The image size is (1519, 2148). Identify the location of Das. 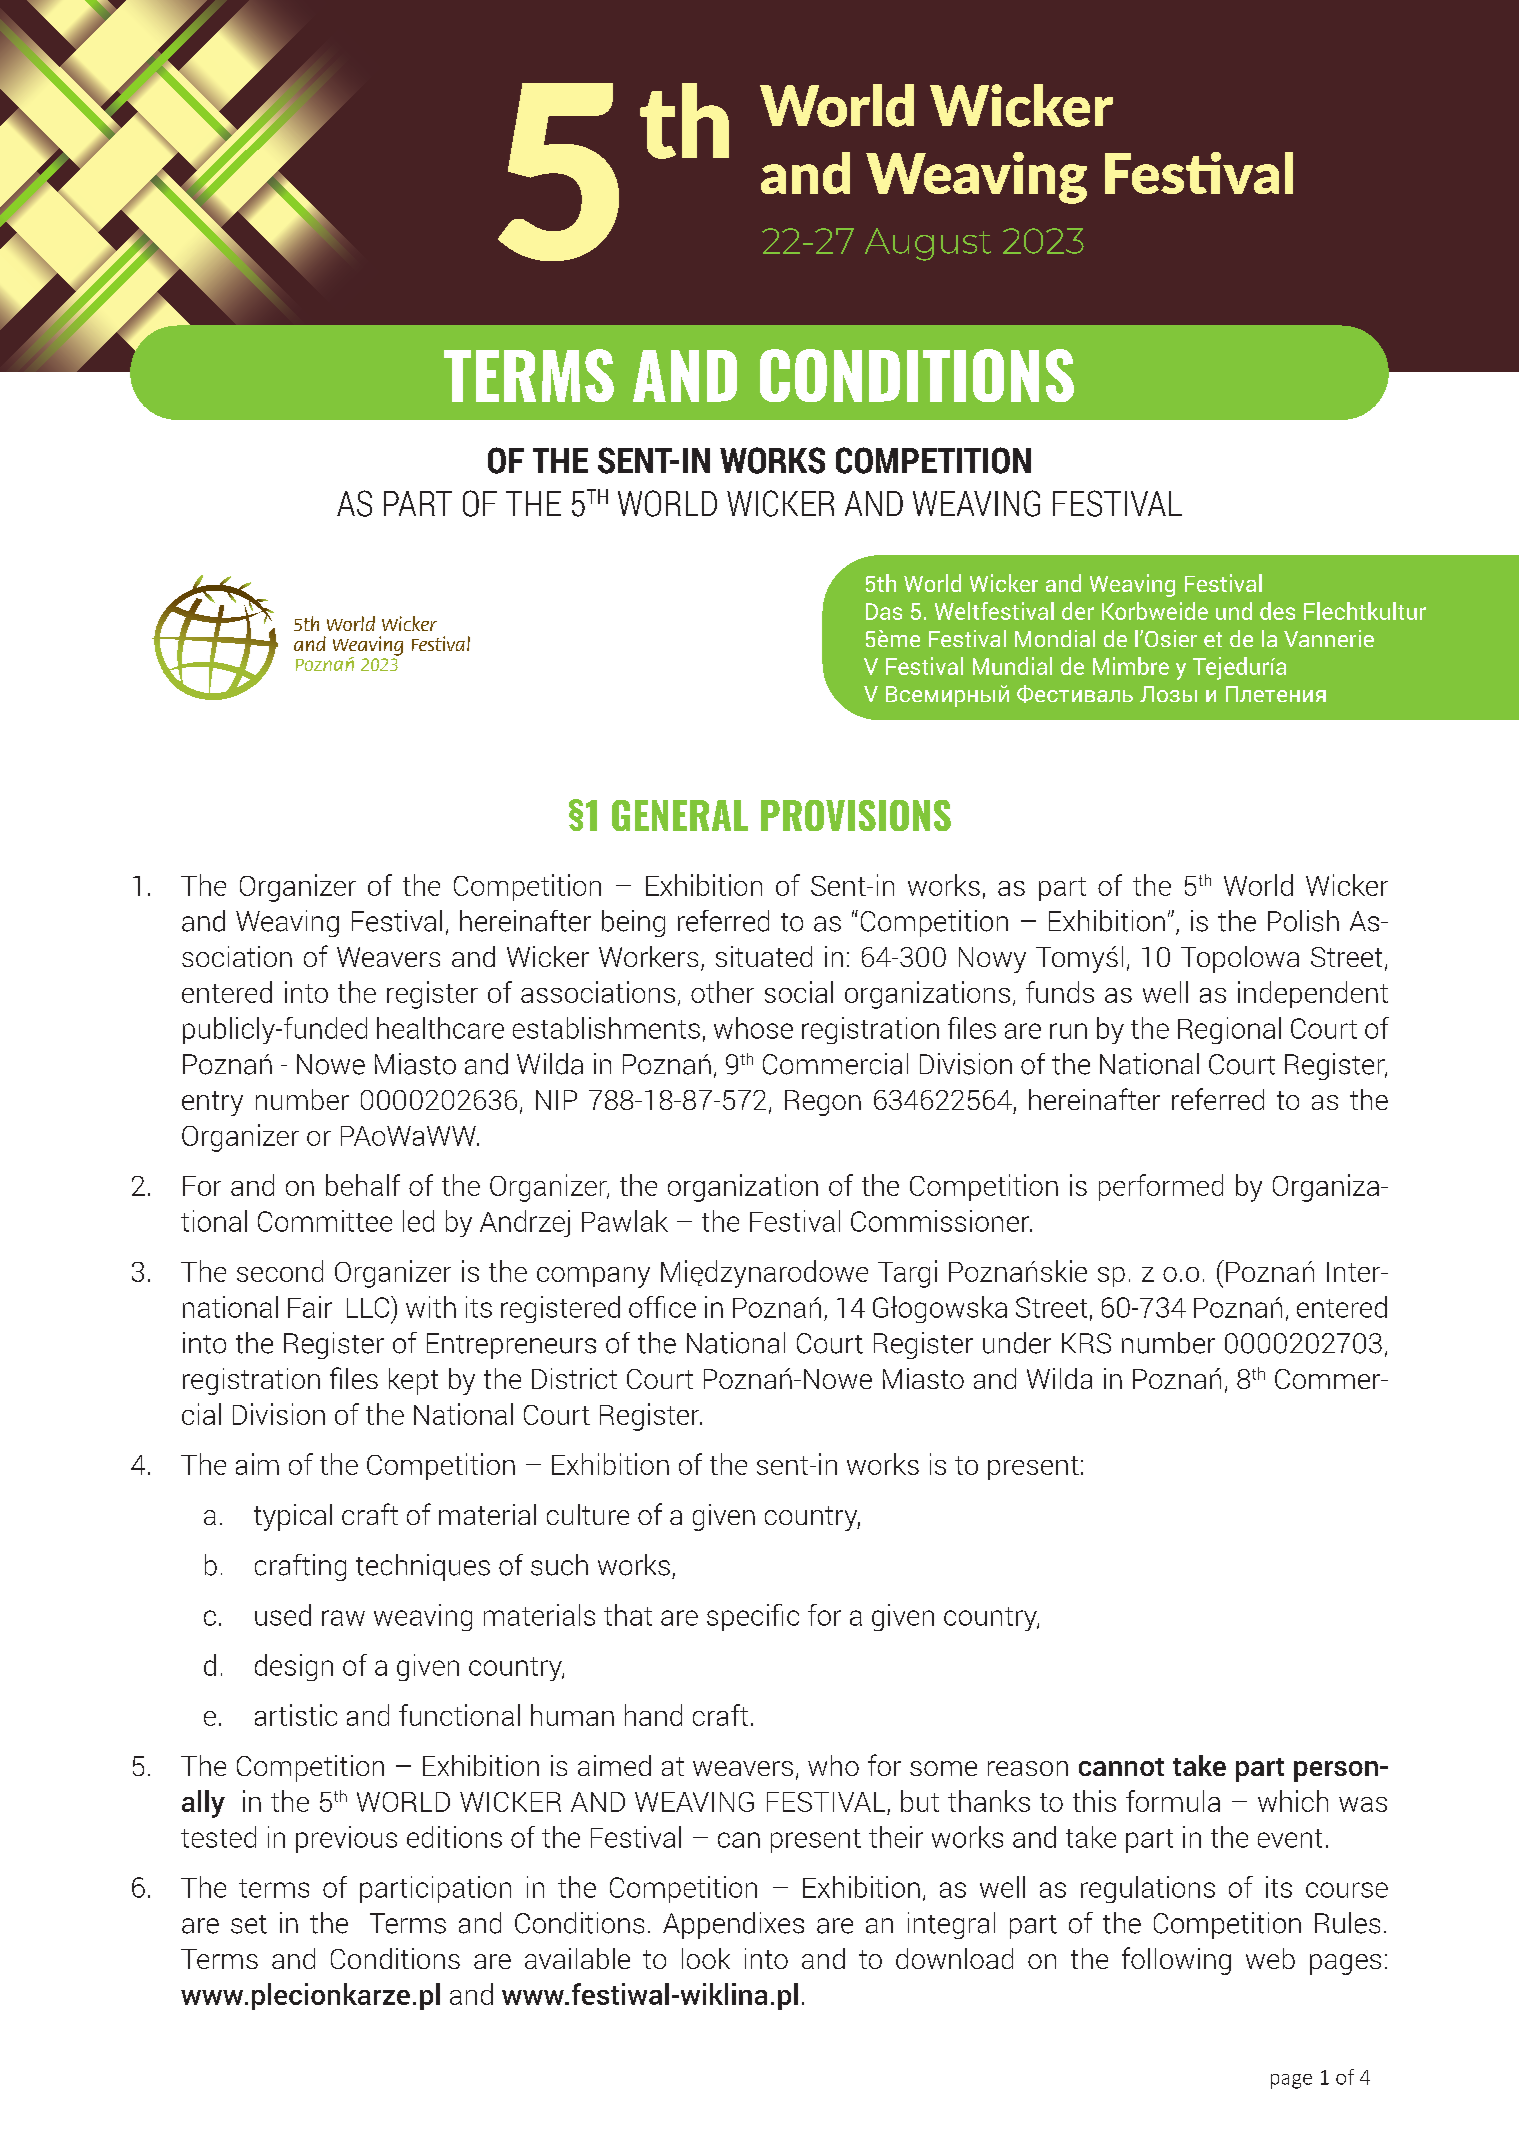
(884, 611).
